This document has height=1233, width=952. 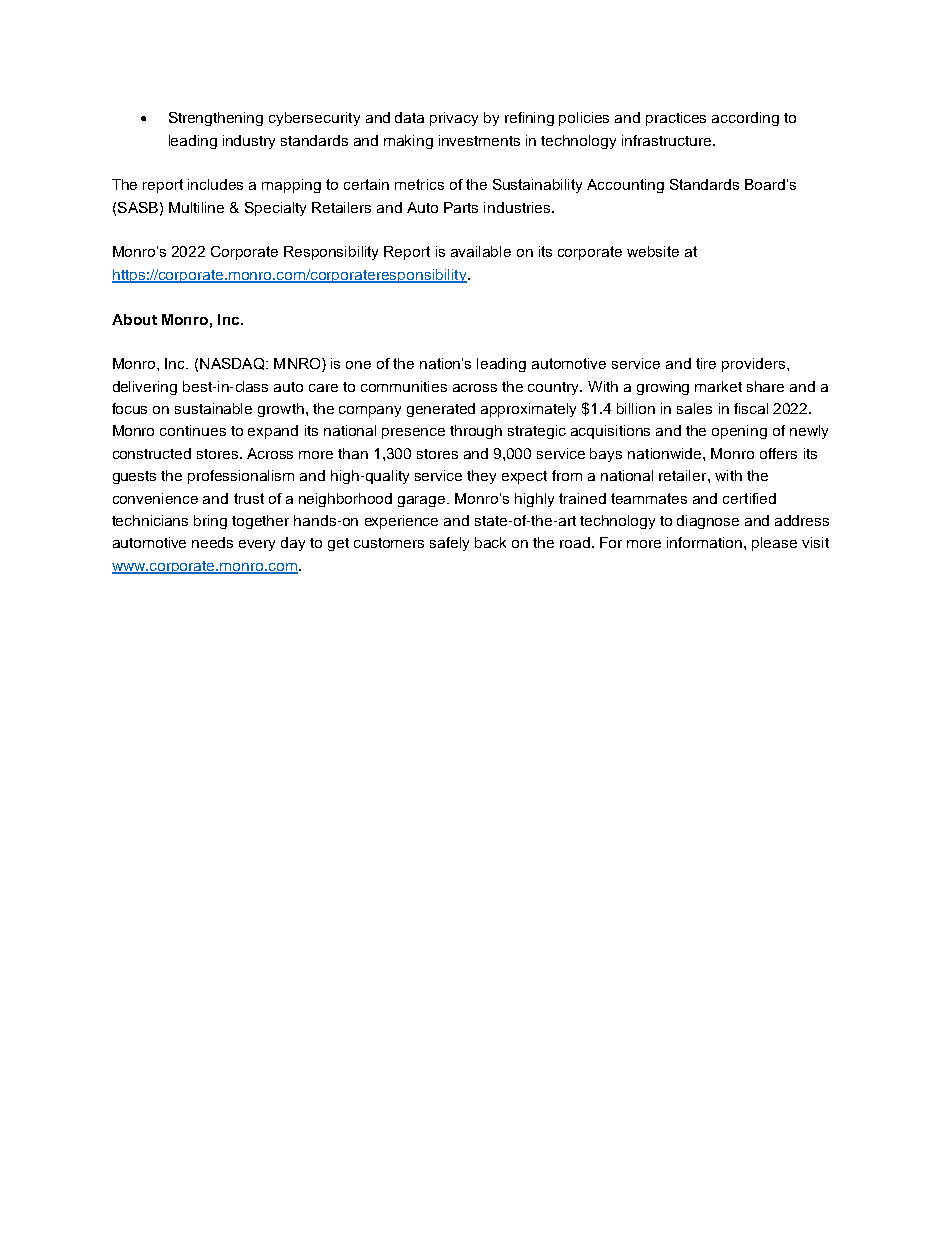 I want to click on back, so click(x=490, y=542).
